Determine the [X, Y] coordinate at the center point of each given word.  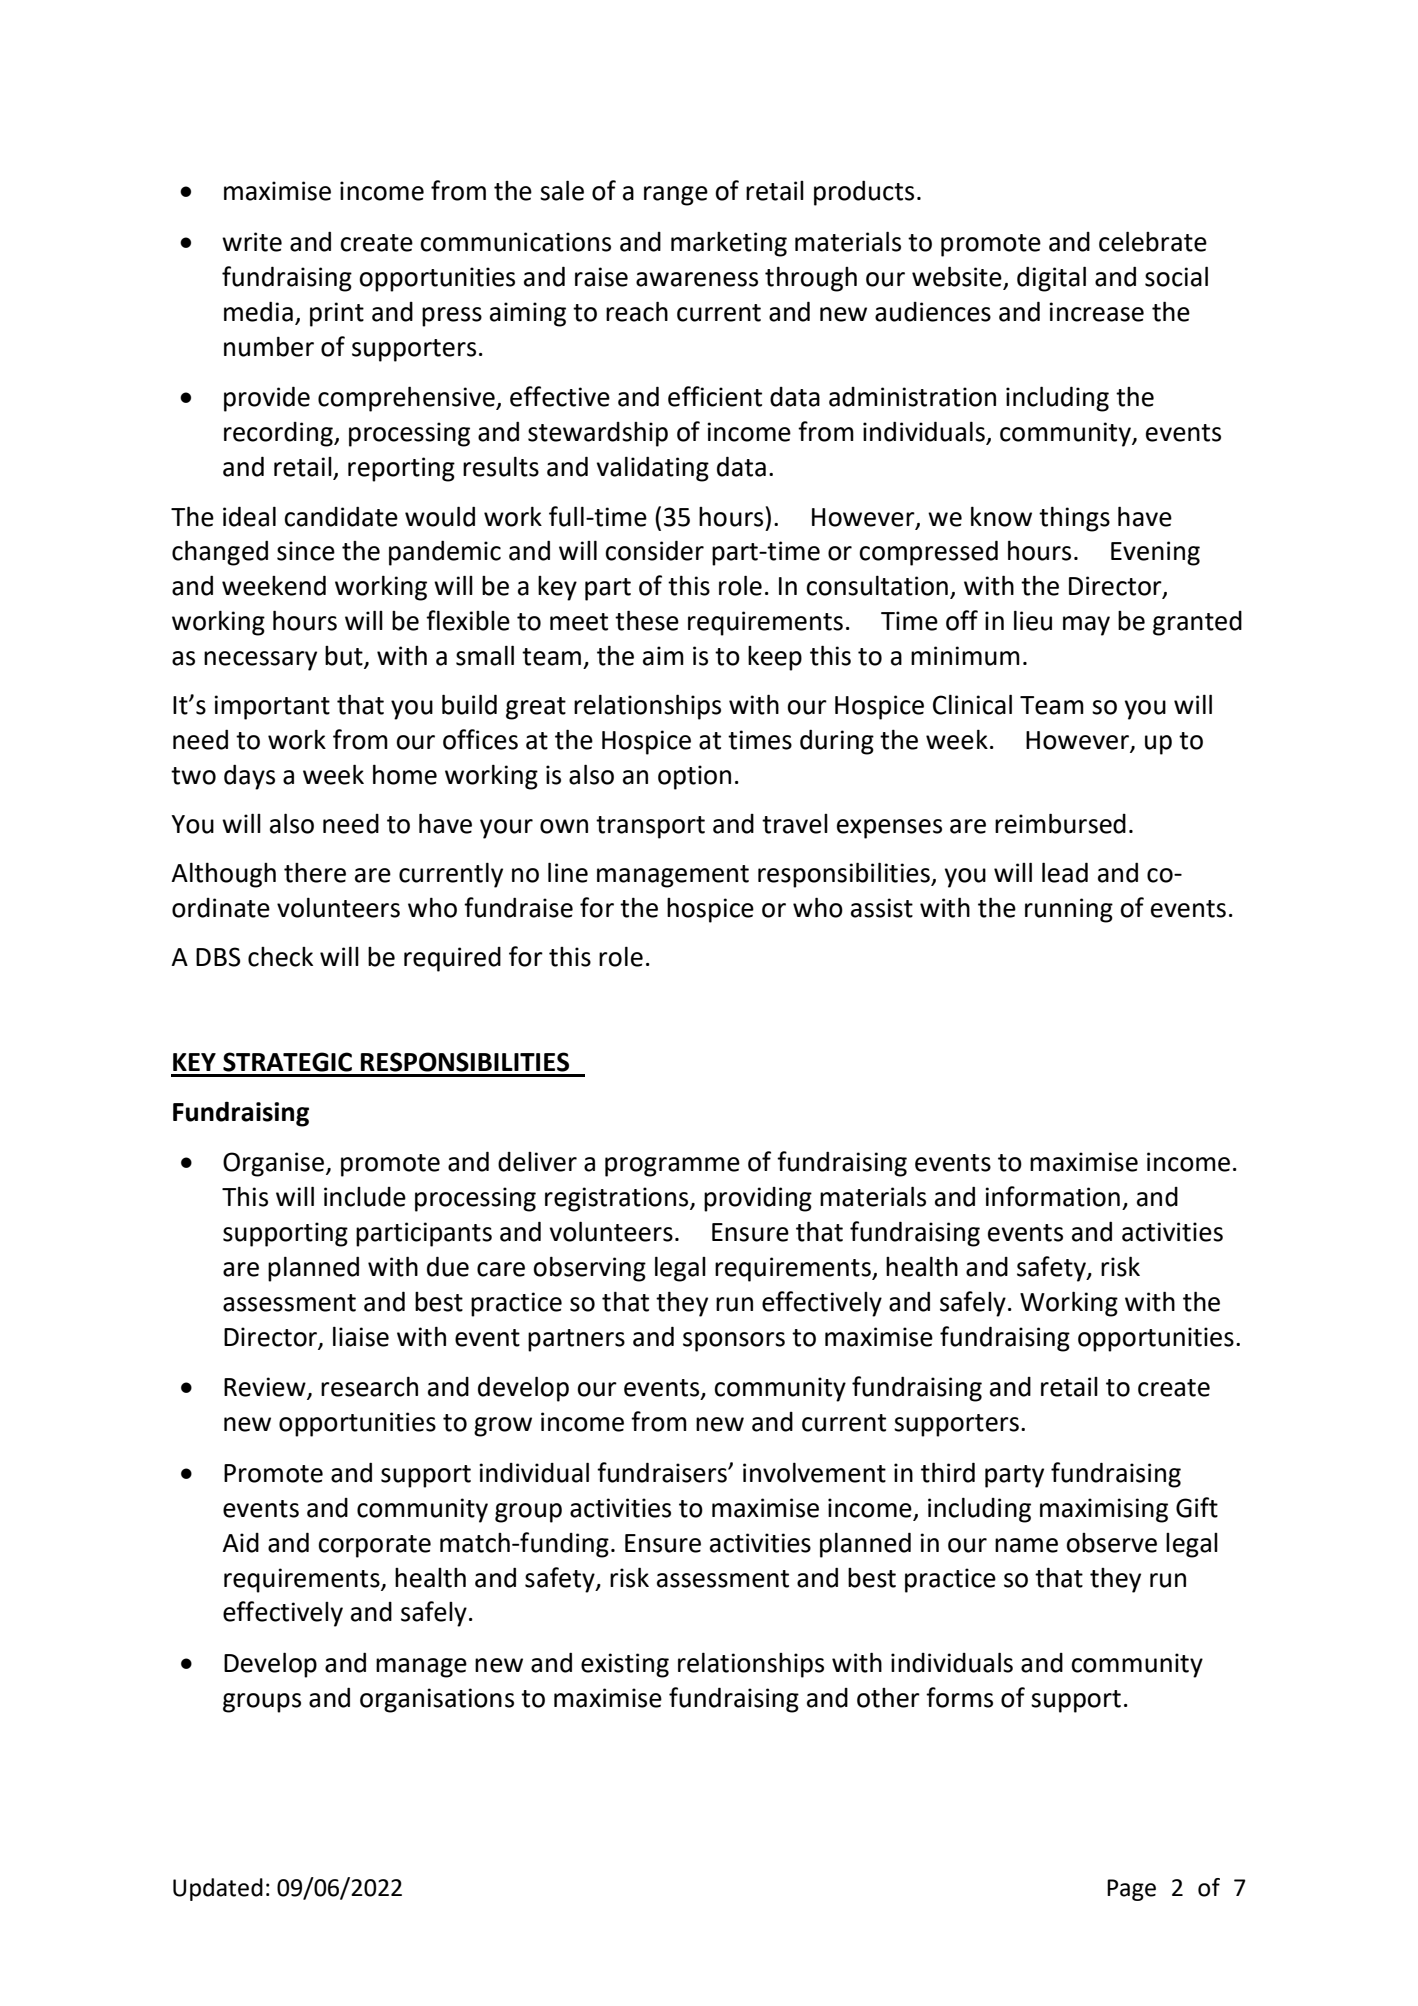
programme [672, 1167]
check [280, 957]
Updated [218, 1889]
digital [1051, 279]
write [252, 242]
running [1069, 910]
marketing [729, 244]
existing [625, 1665]
